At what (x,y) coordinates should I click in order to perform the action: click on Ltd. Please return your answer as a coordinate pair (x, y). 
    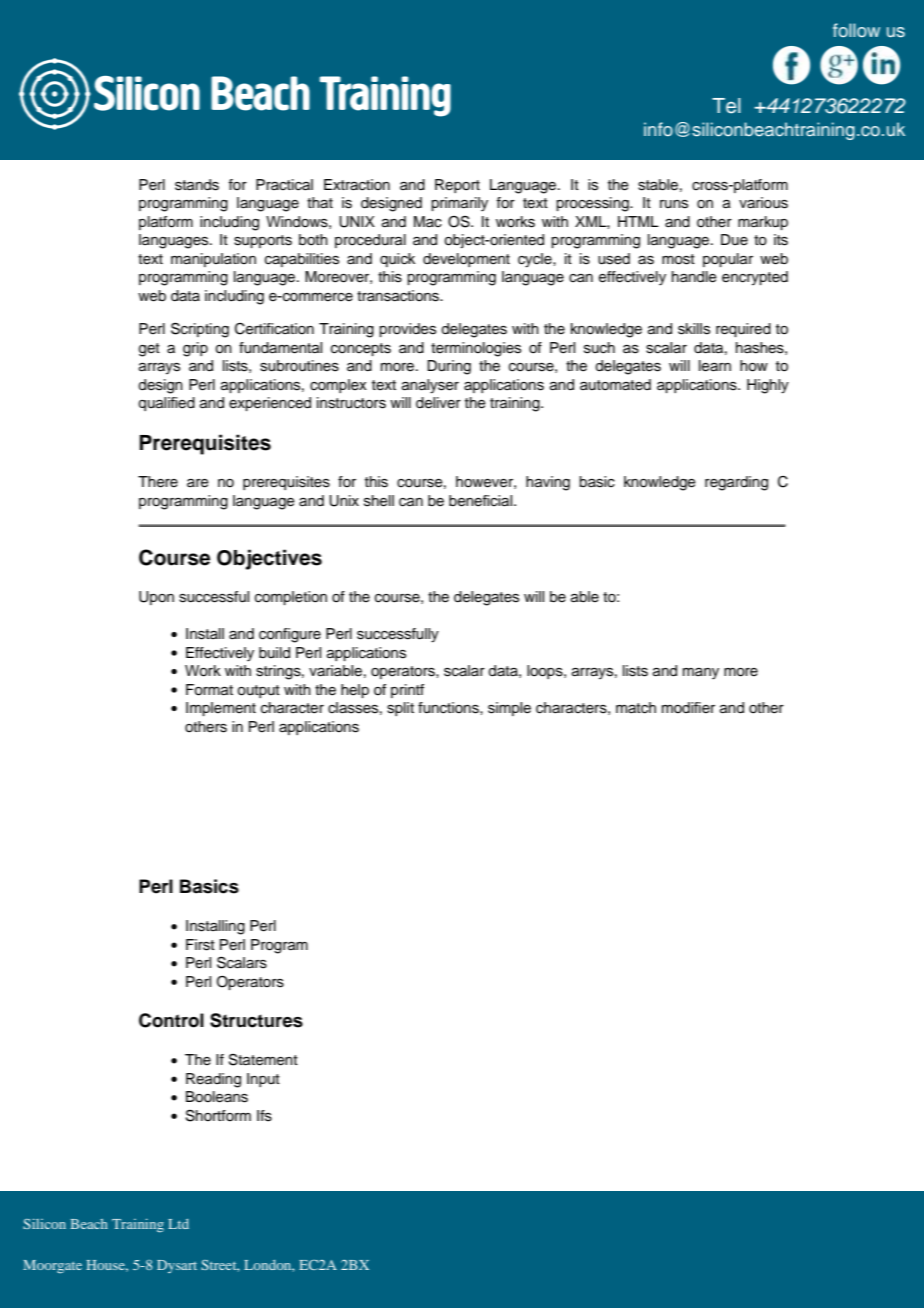
    Looking at the image, I should click on (178, 1224).
